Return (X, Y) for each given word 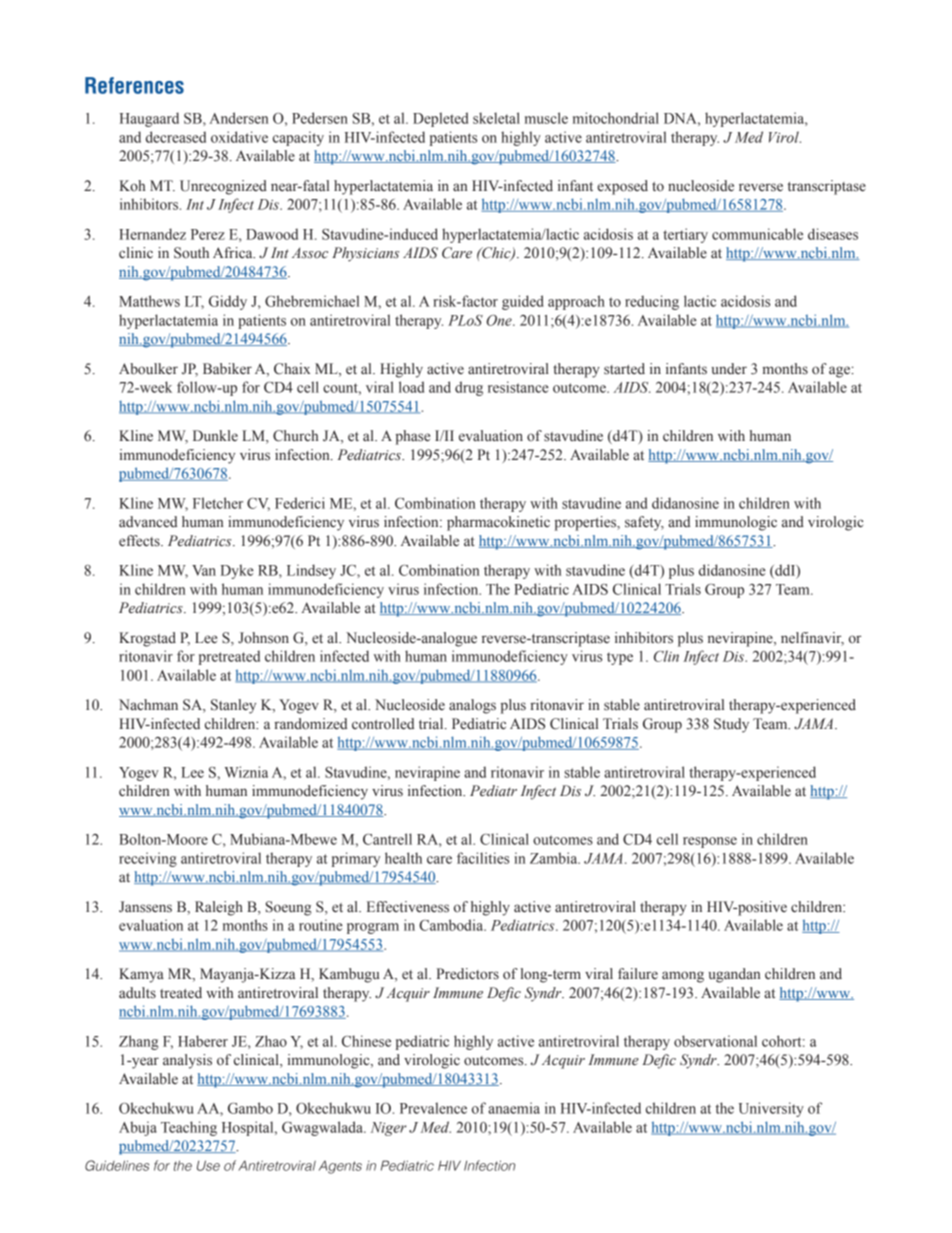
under (729, 368)
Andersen (238, 118)
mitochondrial (616, 118)
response (710, 842)
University (771, 1109)
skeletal (496, 118)
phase (412, 437)
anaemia (514, 1108)
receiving (148, 859)
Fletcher (218, 503)
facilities (483, 858)
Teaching (189, 1128)
